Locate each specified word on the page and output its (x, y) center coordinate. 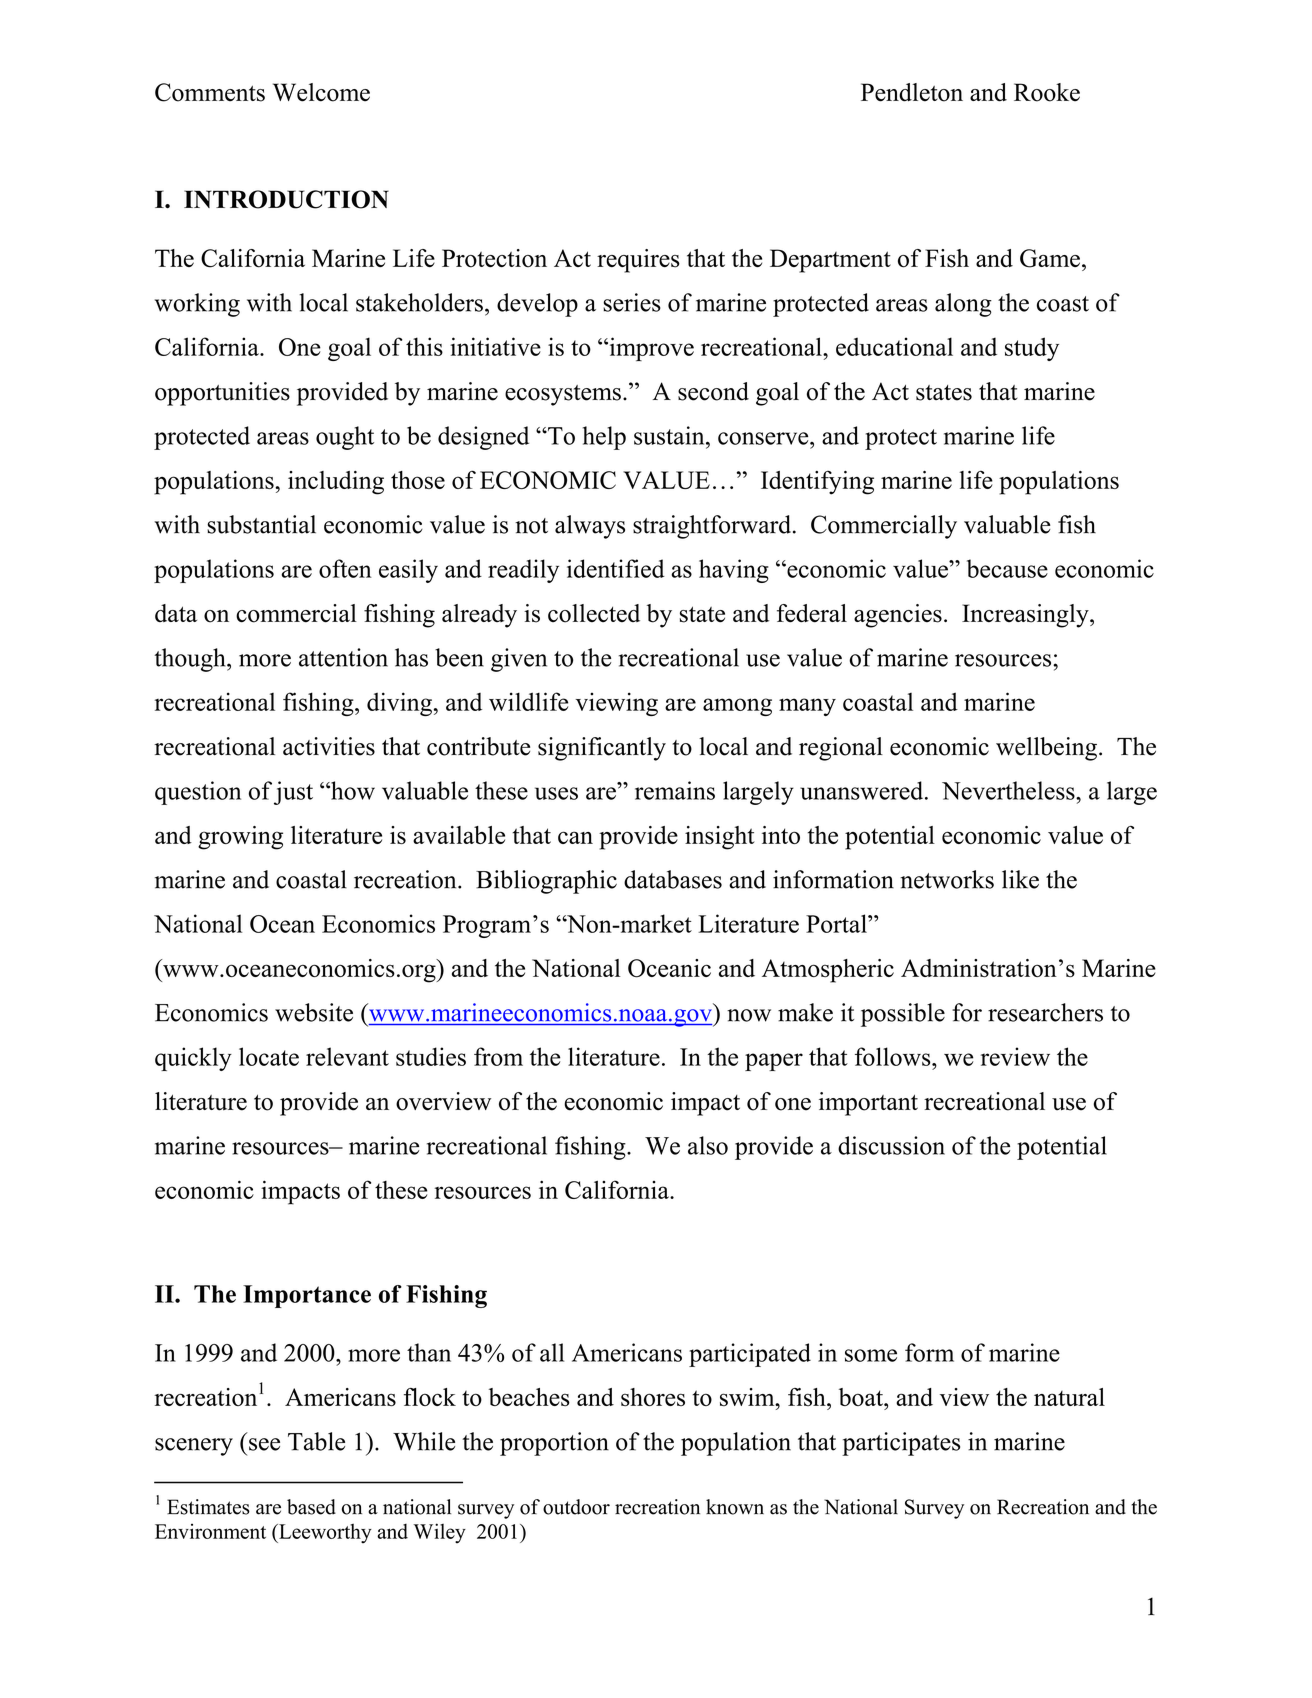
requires (638, 261)
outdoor (576, 1507)
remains (675, 790)
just (293, 793)
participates (901, 1444)
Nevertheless (1009, 790)
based (311, 1507)
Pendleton (912, 92)
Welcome (321, 92)
